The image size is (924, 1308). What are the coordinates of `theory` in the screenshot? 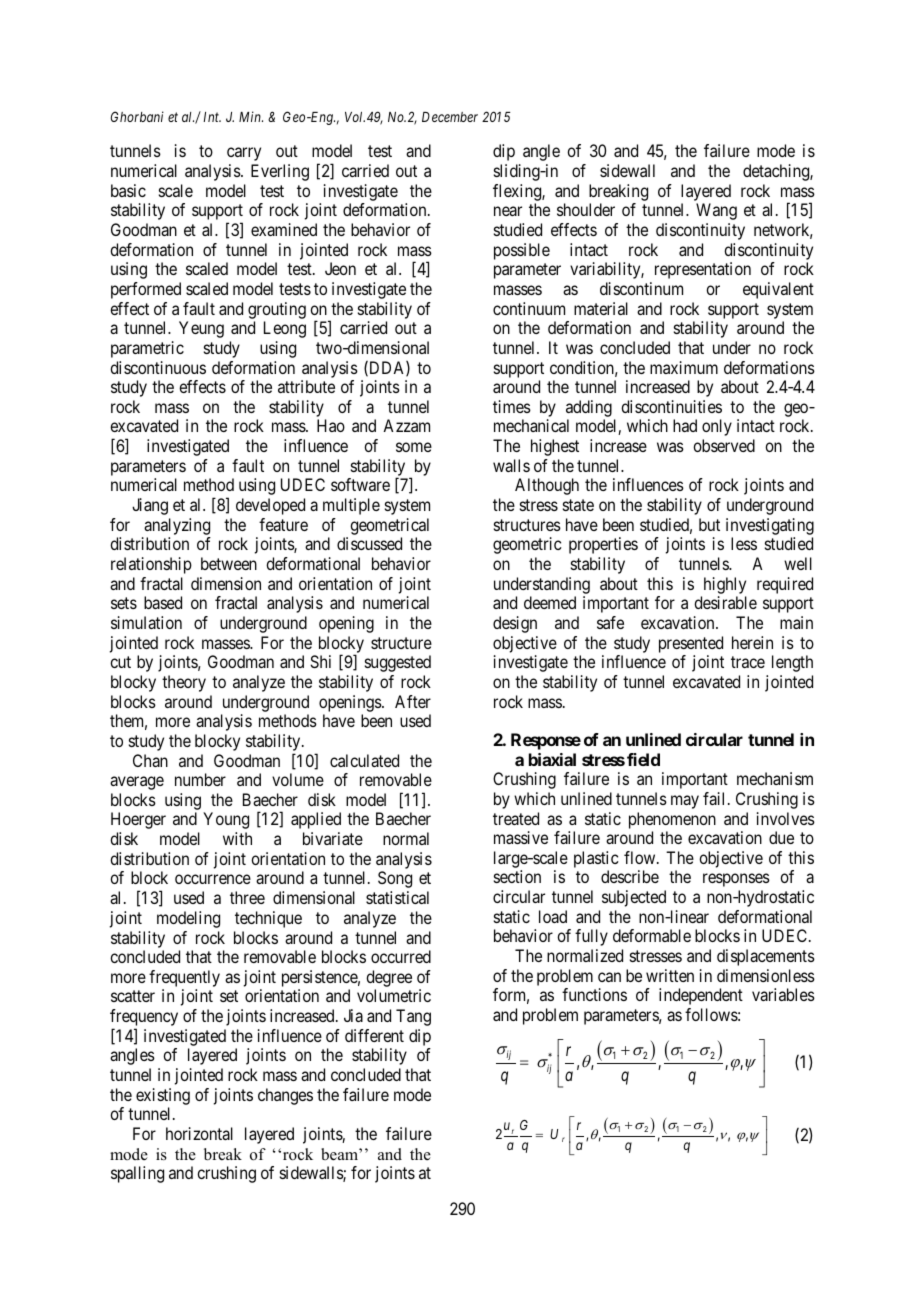 It's located at (184, 683).
